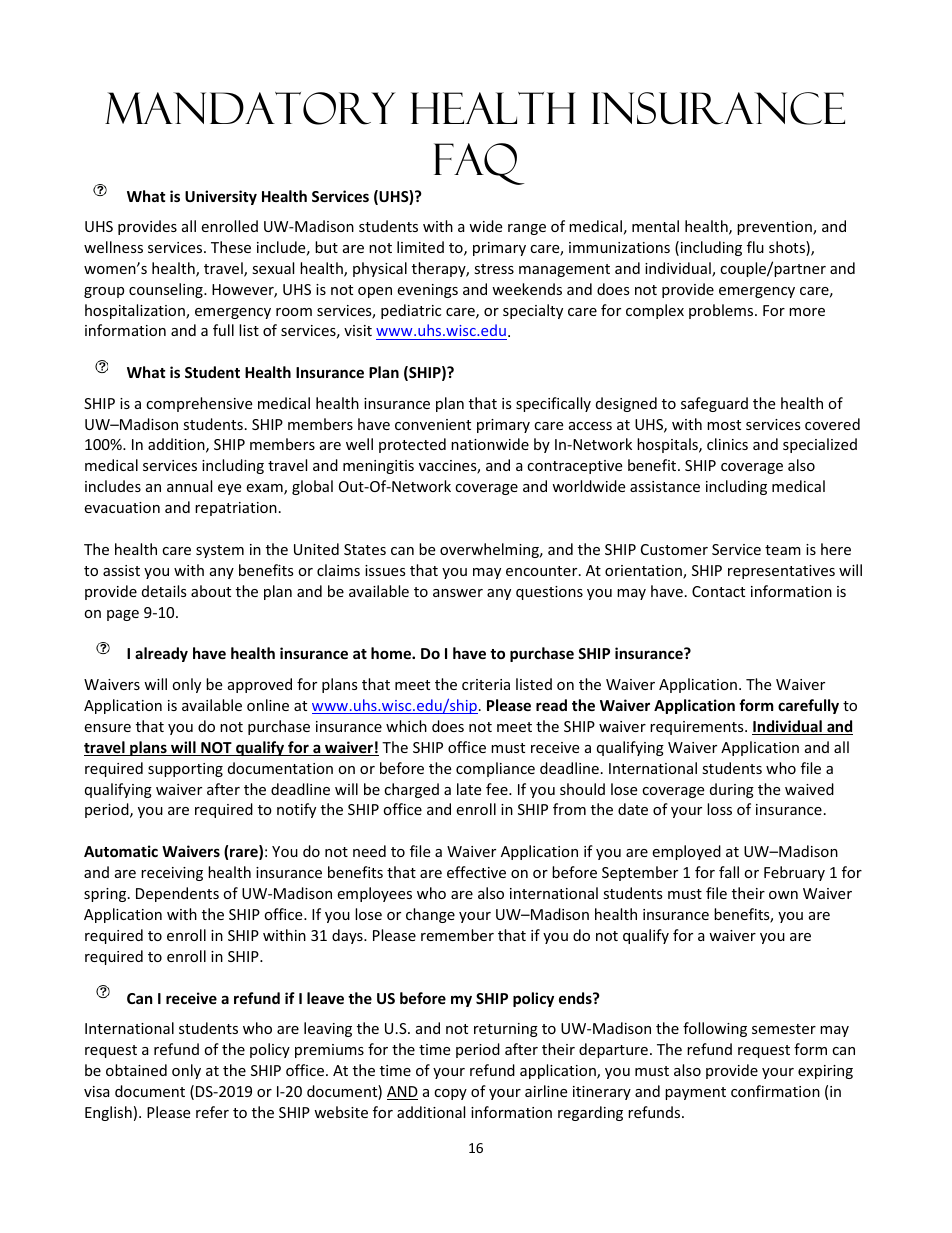  Describe the element at coordinates (479, 164) in the screenshot. I see `FAQ` at that location.
